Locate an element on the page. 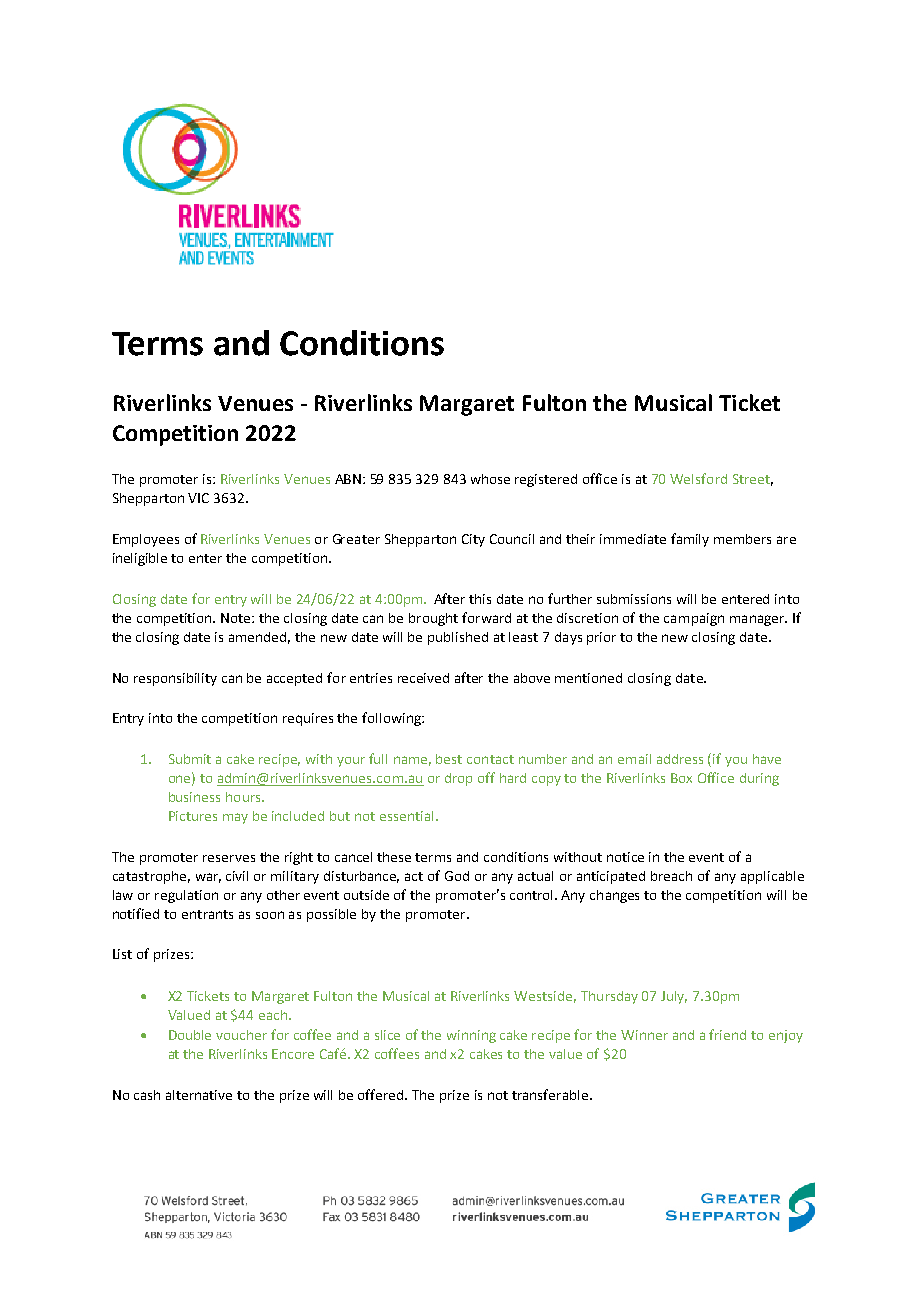 Image resolution: width=924 pixels, height=1309 pixels. God is located at coordinates (457, 876).
